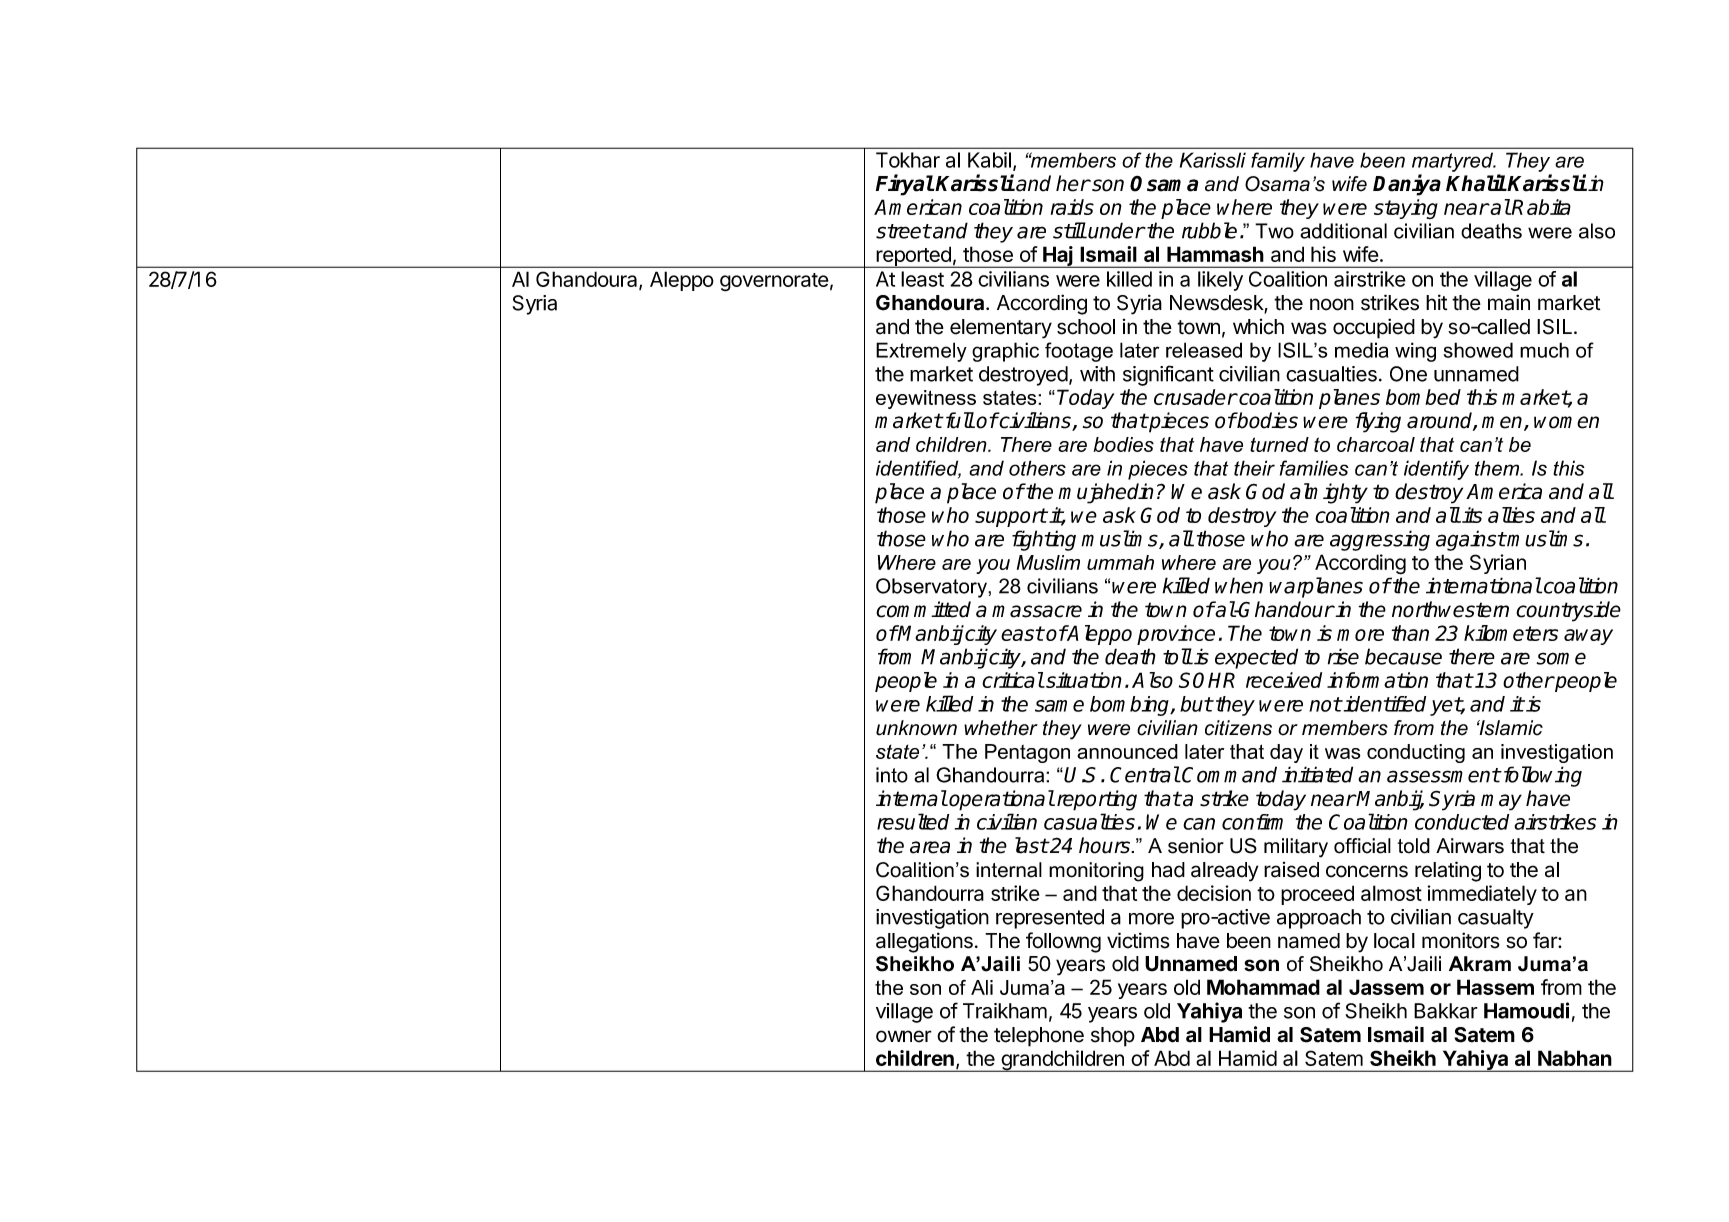 This screenshot has height=1222, width=1729. I want to click on northwestern, so click(1450, 609).
